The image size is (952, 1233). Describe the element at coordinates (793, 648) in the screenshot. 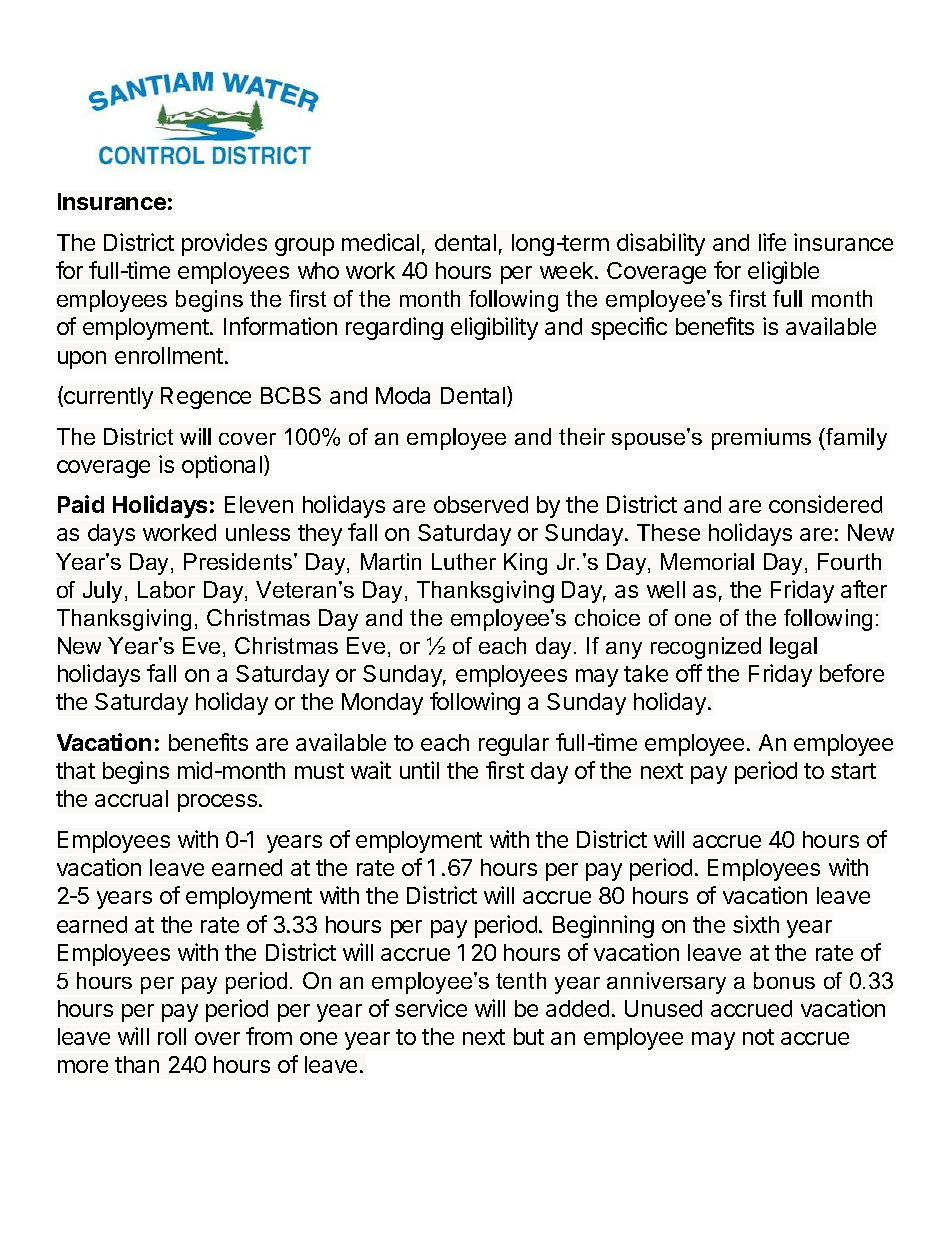

I see `legal` at that location.
